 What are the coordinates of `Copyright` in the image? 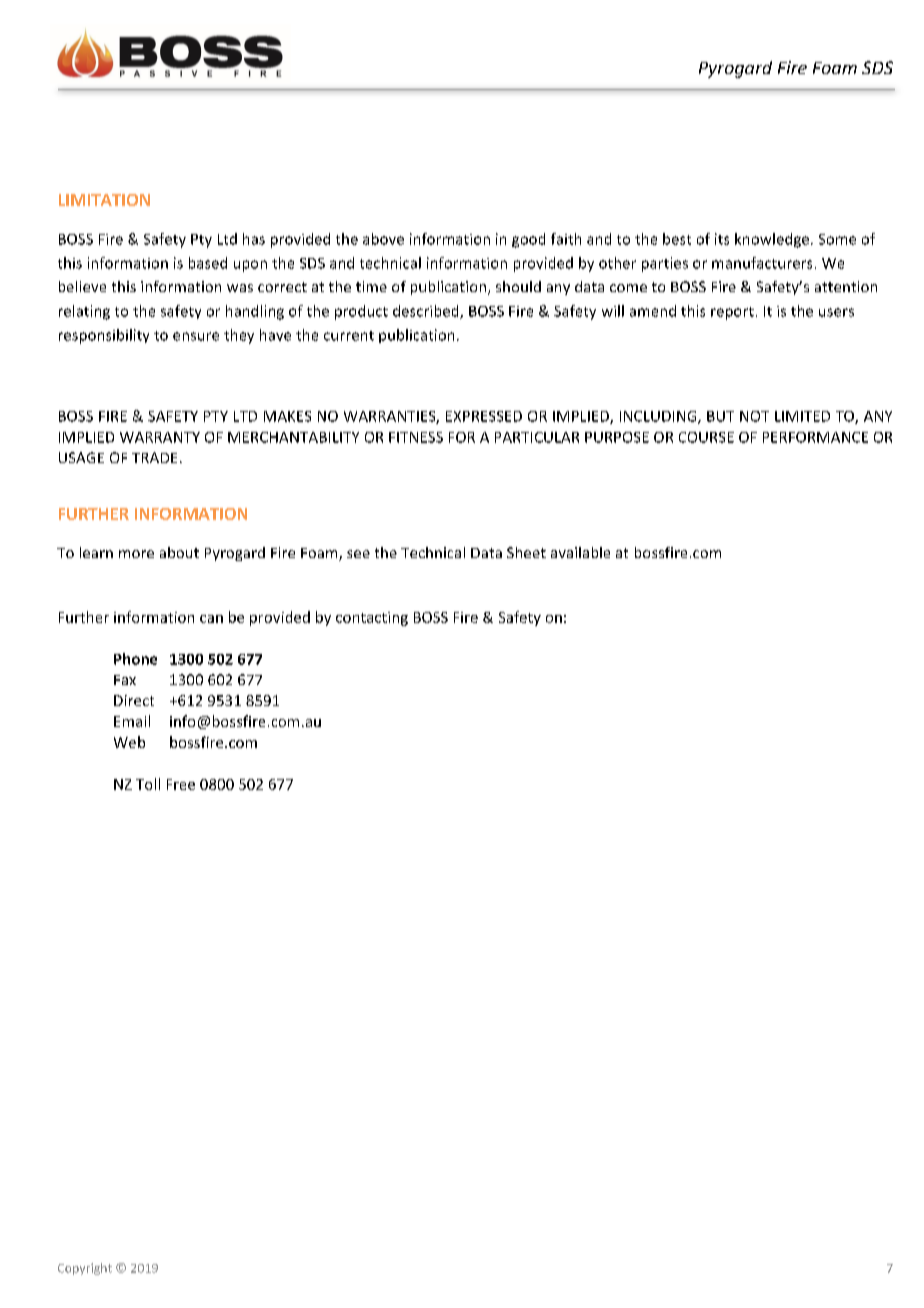 It's located at (85, 1269).
